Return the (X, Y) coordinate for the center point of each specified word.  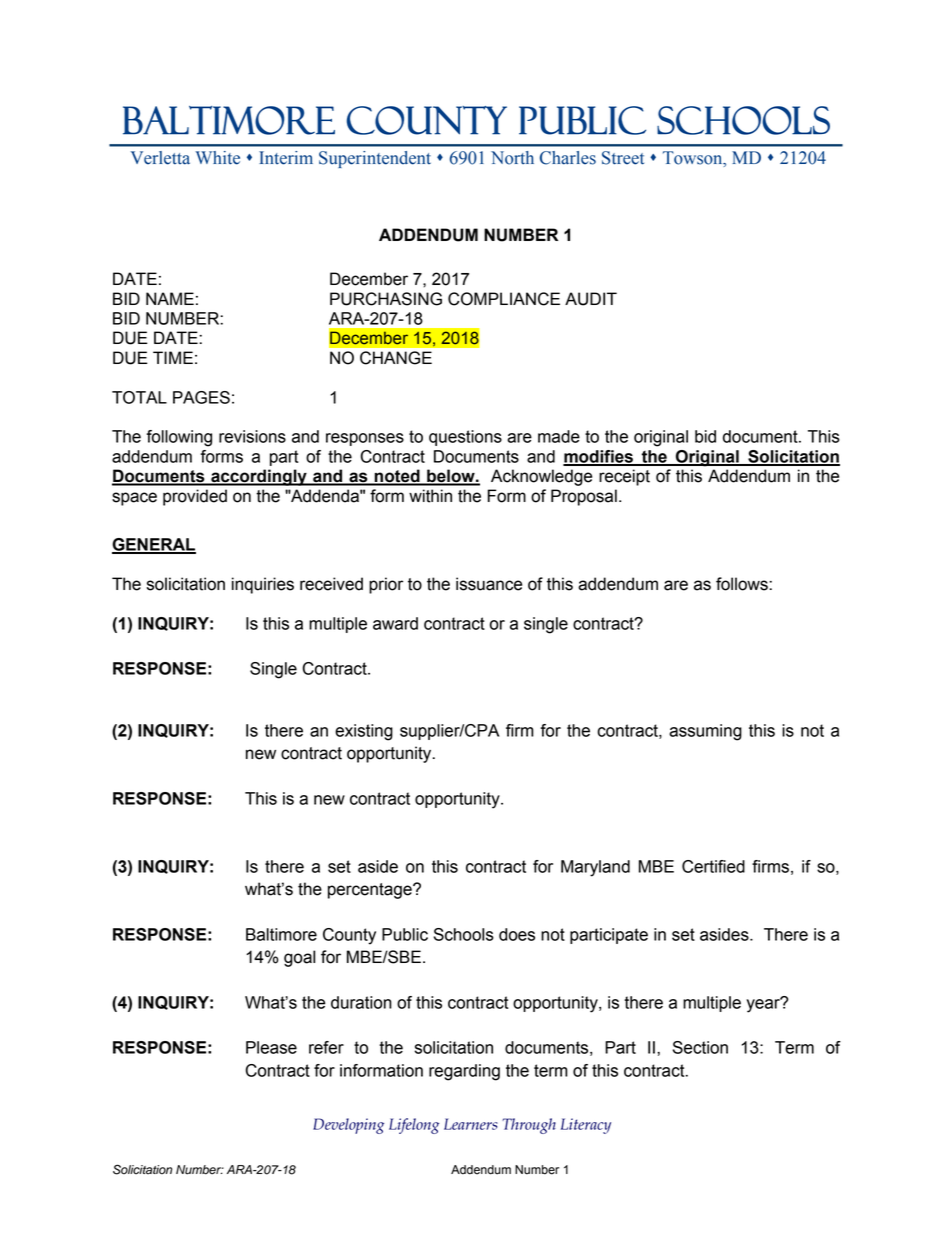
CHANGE (396, 358)
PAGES (201, 397)
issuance (489, 584)
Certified (713, 866)
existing (364, 732)
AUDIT (591, 299)
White (218, 158)
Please (271, 1047)
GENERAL (154, 545)
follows (743, 584)
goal (299, 958)
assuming (705, 732)
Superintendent (375, 159)
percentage (371, 891)
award (395, 623)
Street (623, 158)
